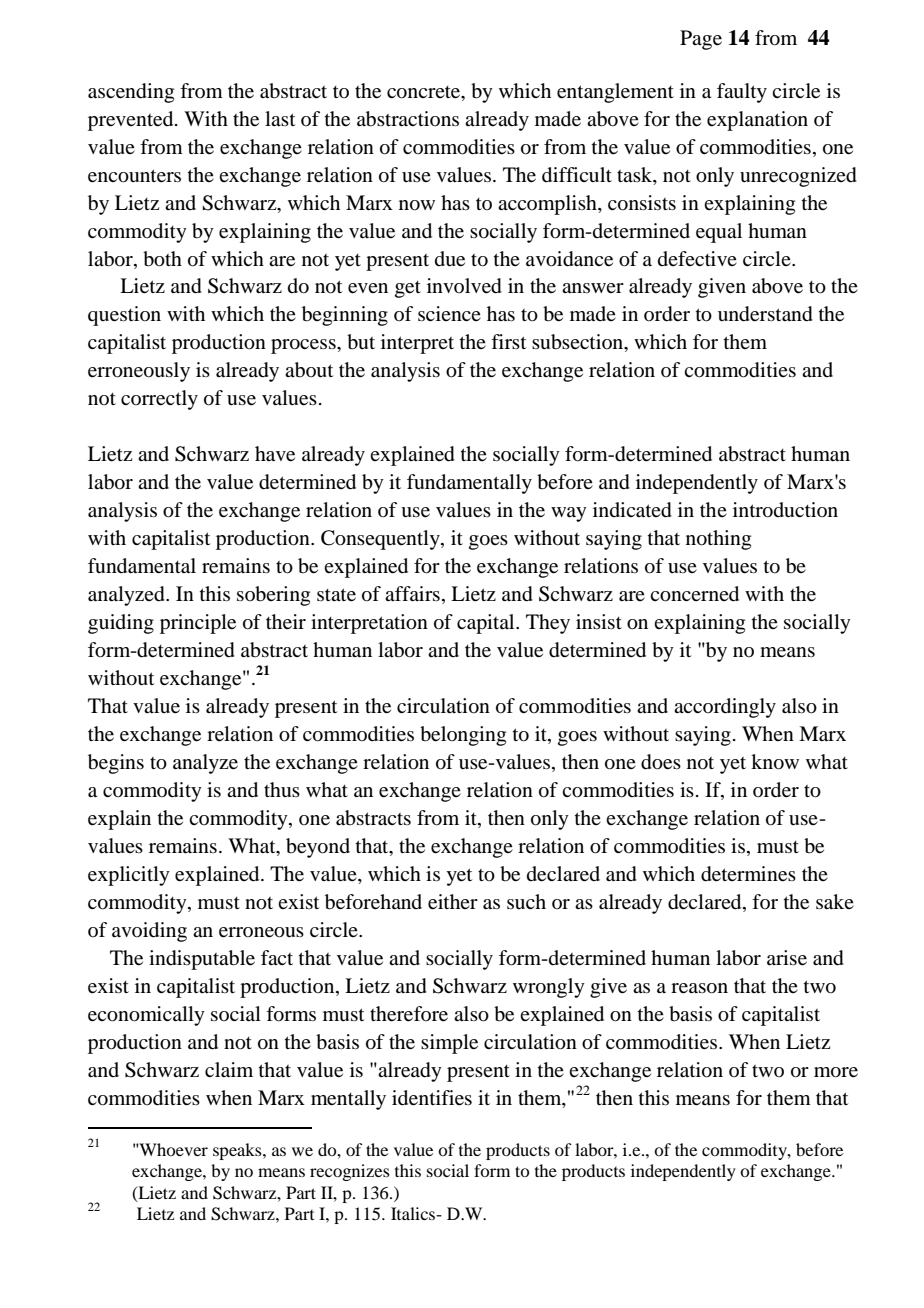 The width and height of the screenshot is (924, 1308). What do you see at coordinates (508, 341) in the screenshot?
I see `first` at bounding box center [508, 341].
